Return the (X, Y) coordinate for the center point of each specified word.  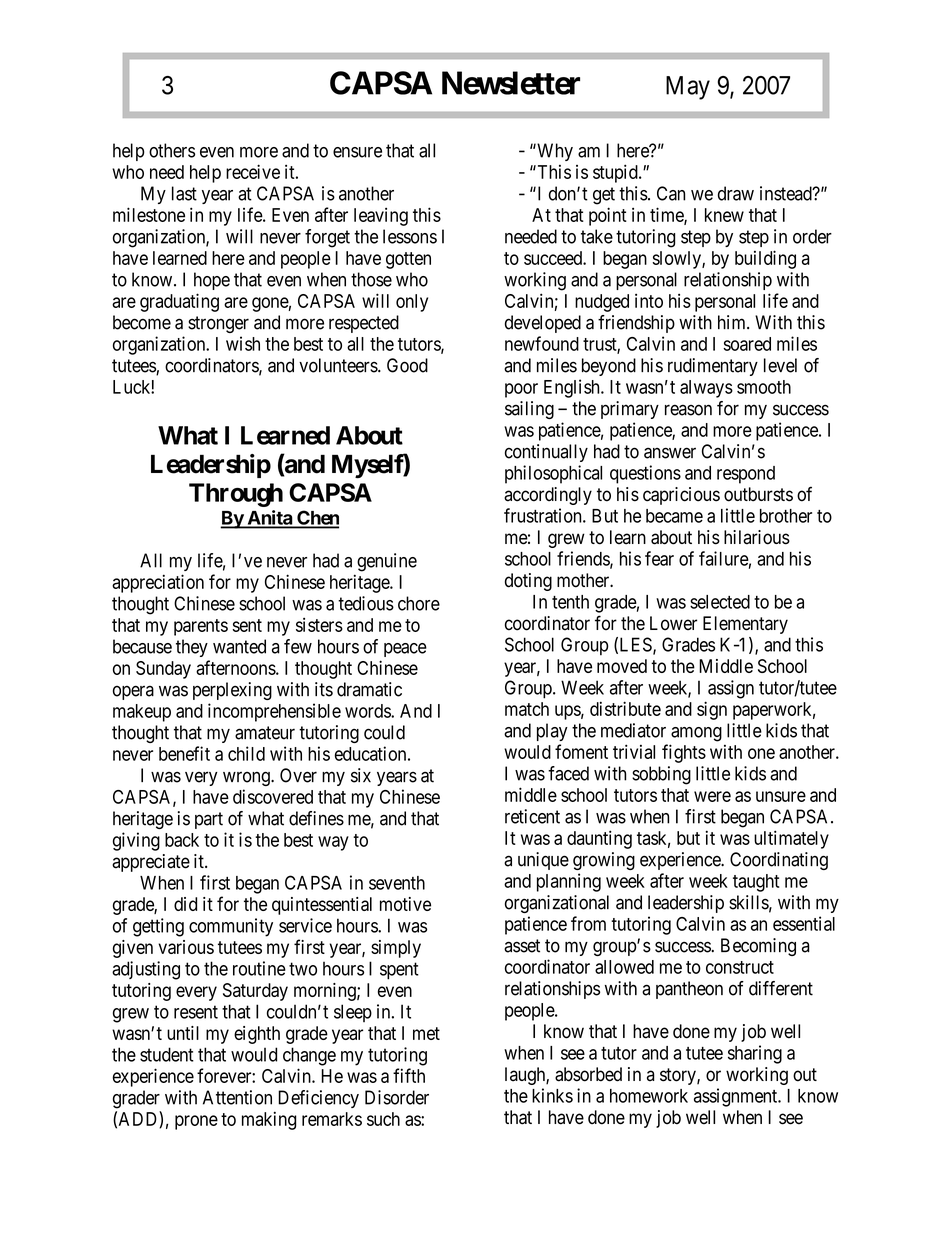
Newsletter (511, 83)
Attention (237, 1097)
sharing (755, 1054)
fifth (409, 1075)
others (172, 150)
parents (201, 627)
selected (720, 602)
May (688, 88)
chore (419, 603)
